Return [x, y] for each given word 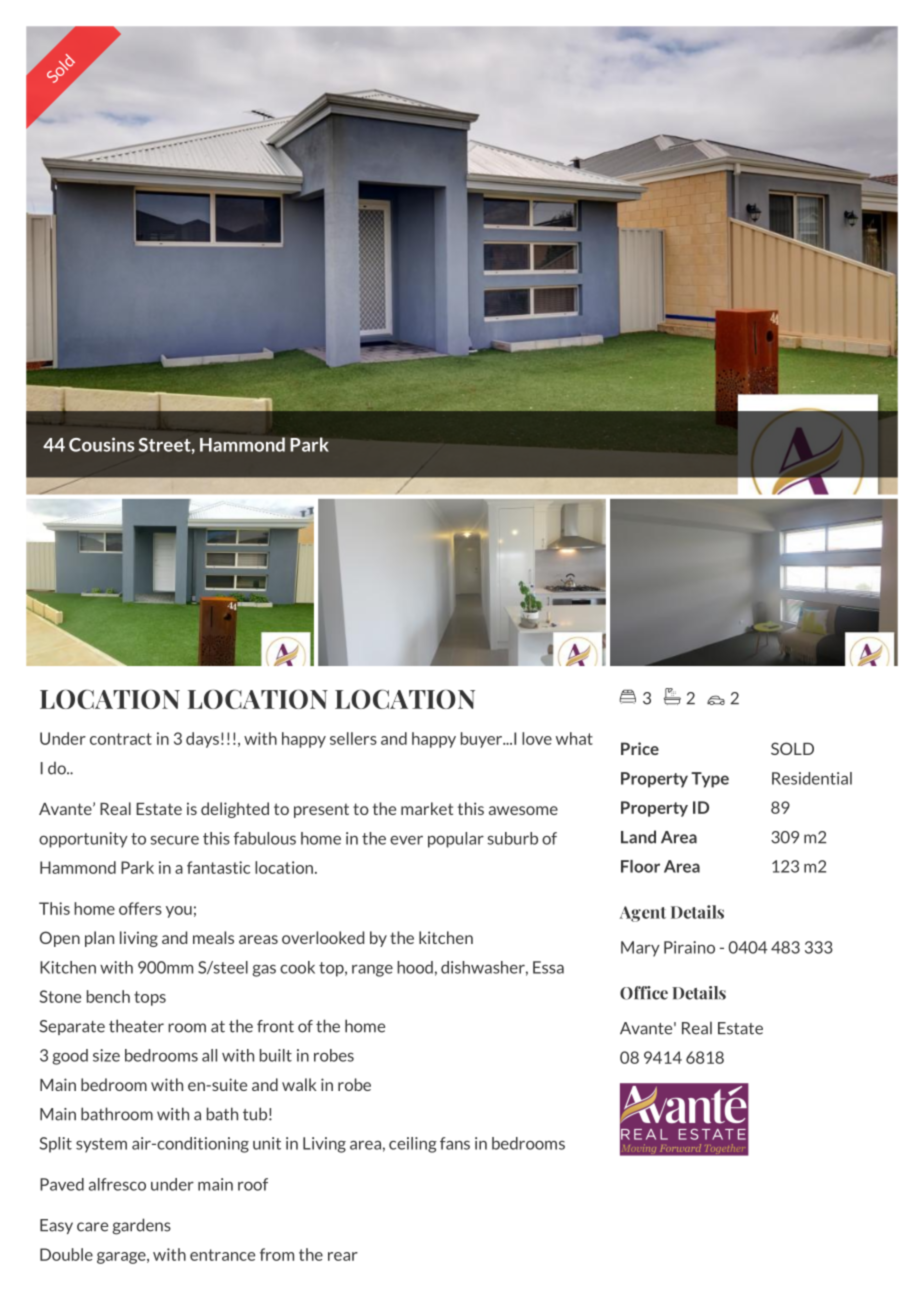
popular [456, 840]
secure [175, 840]
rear [343, 1256]
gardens [142, 1226]
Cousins [102, 444]
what [574, 738]
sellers [353, 738]
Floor [640, 866]
